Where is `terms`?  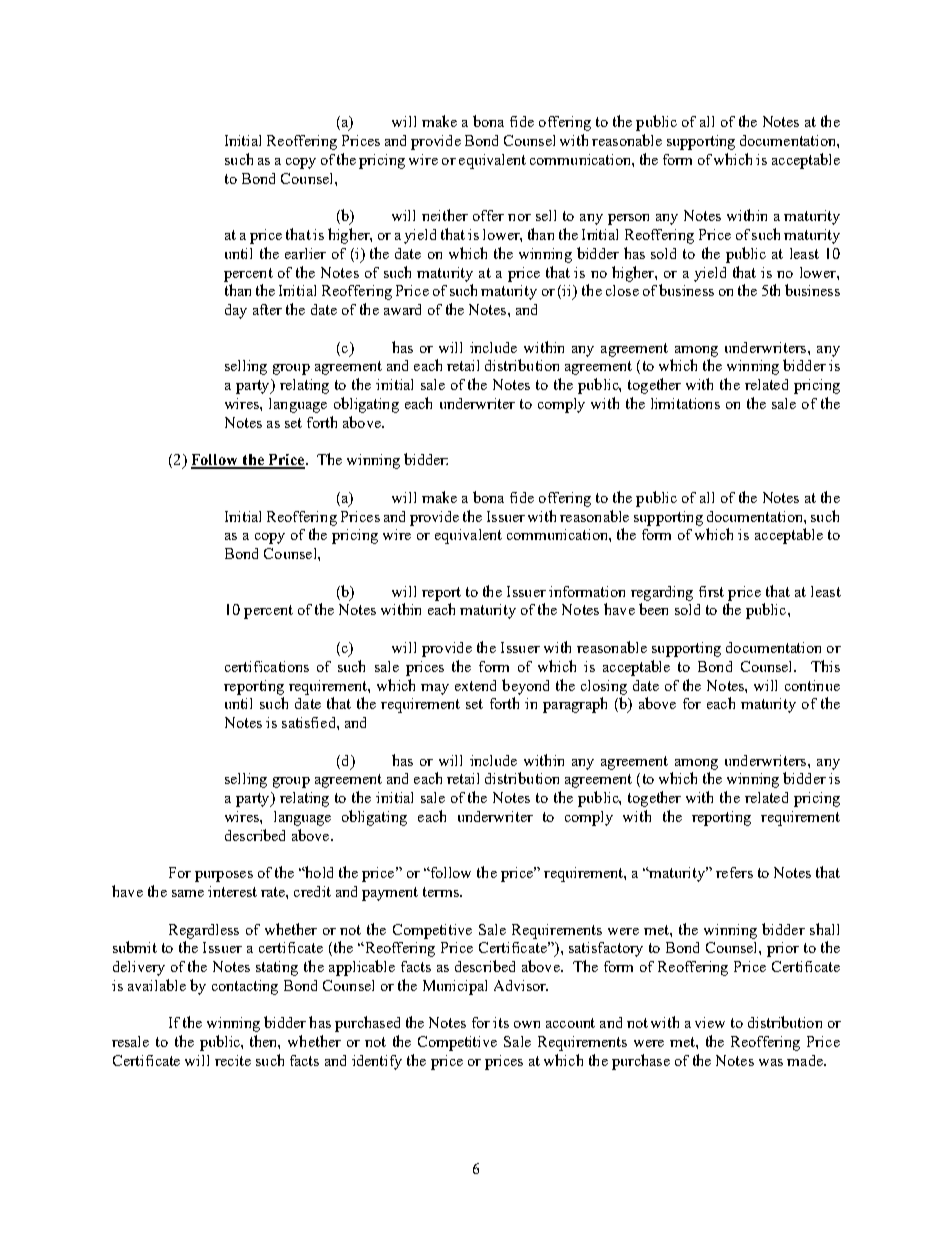
terms is located at coordinates (442, 892).
